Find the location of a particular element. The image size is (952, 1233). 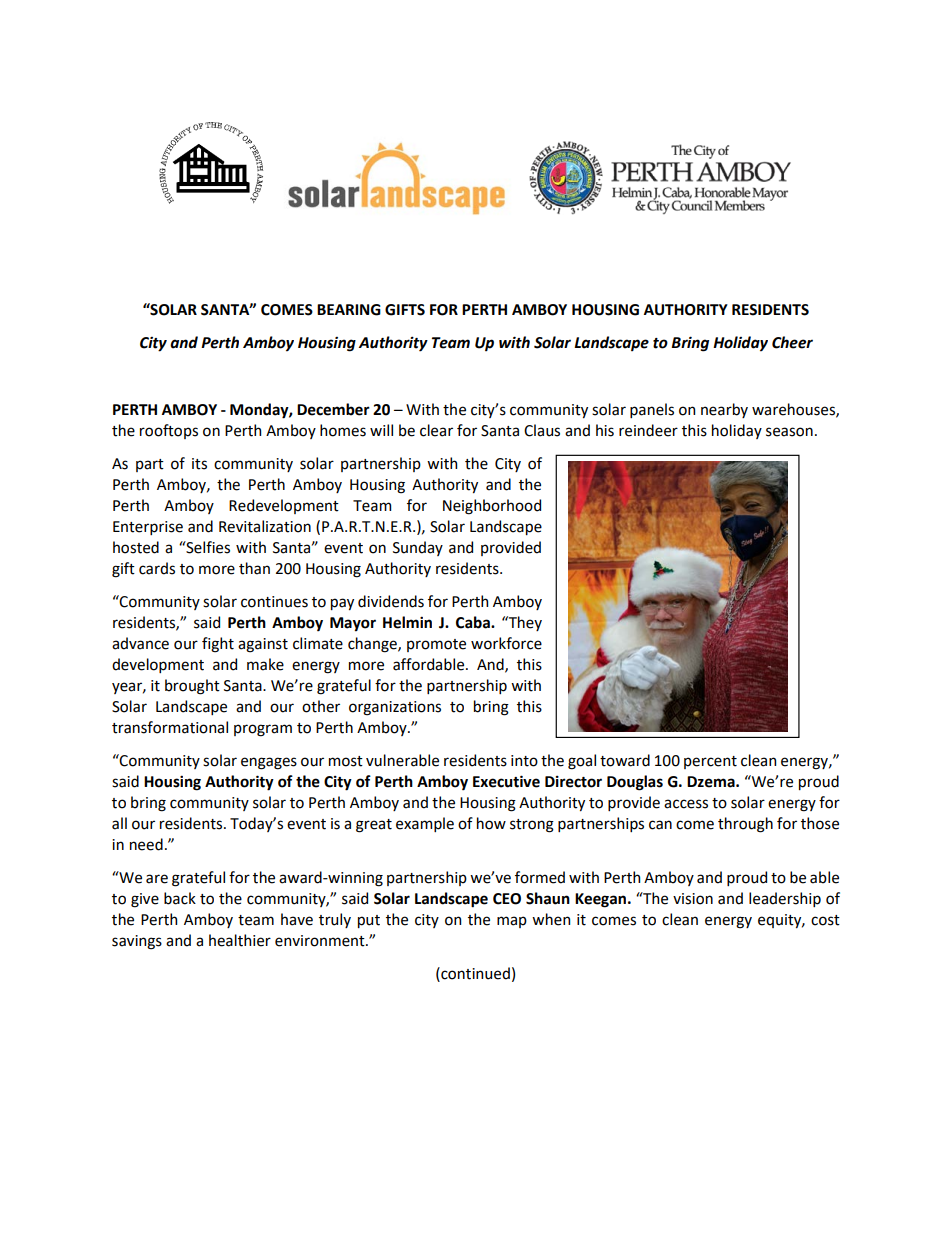

through is located at coordinates (745, 825).
